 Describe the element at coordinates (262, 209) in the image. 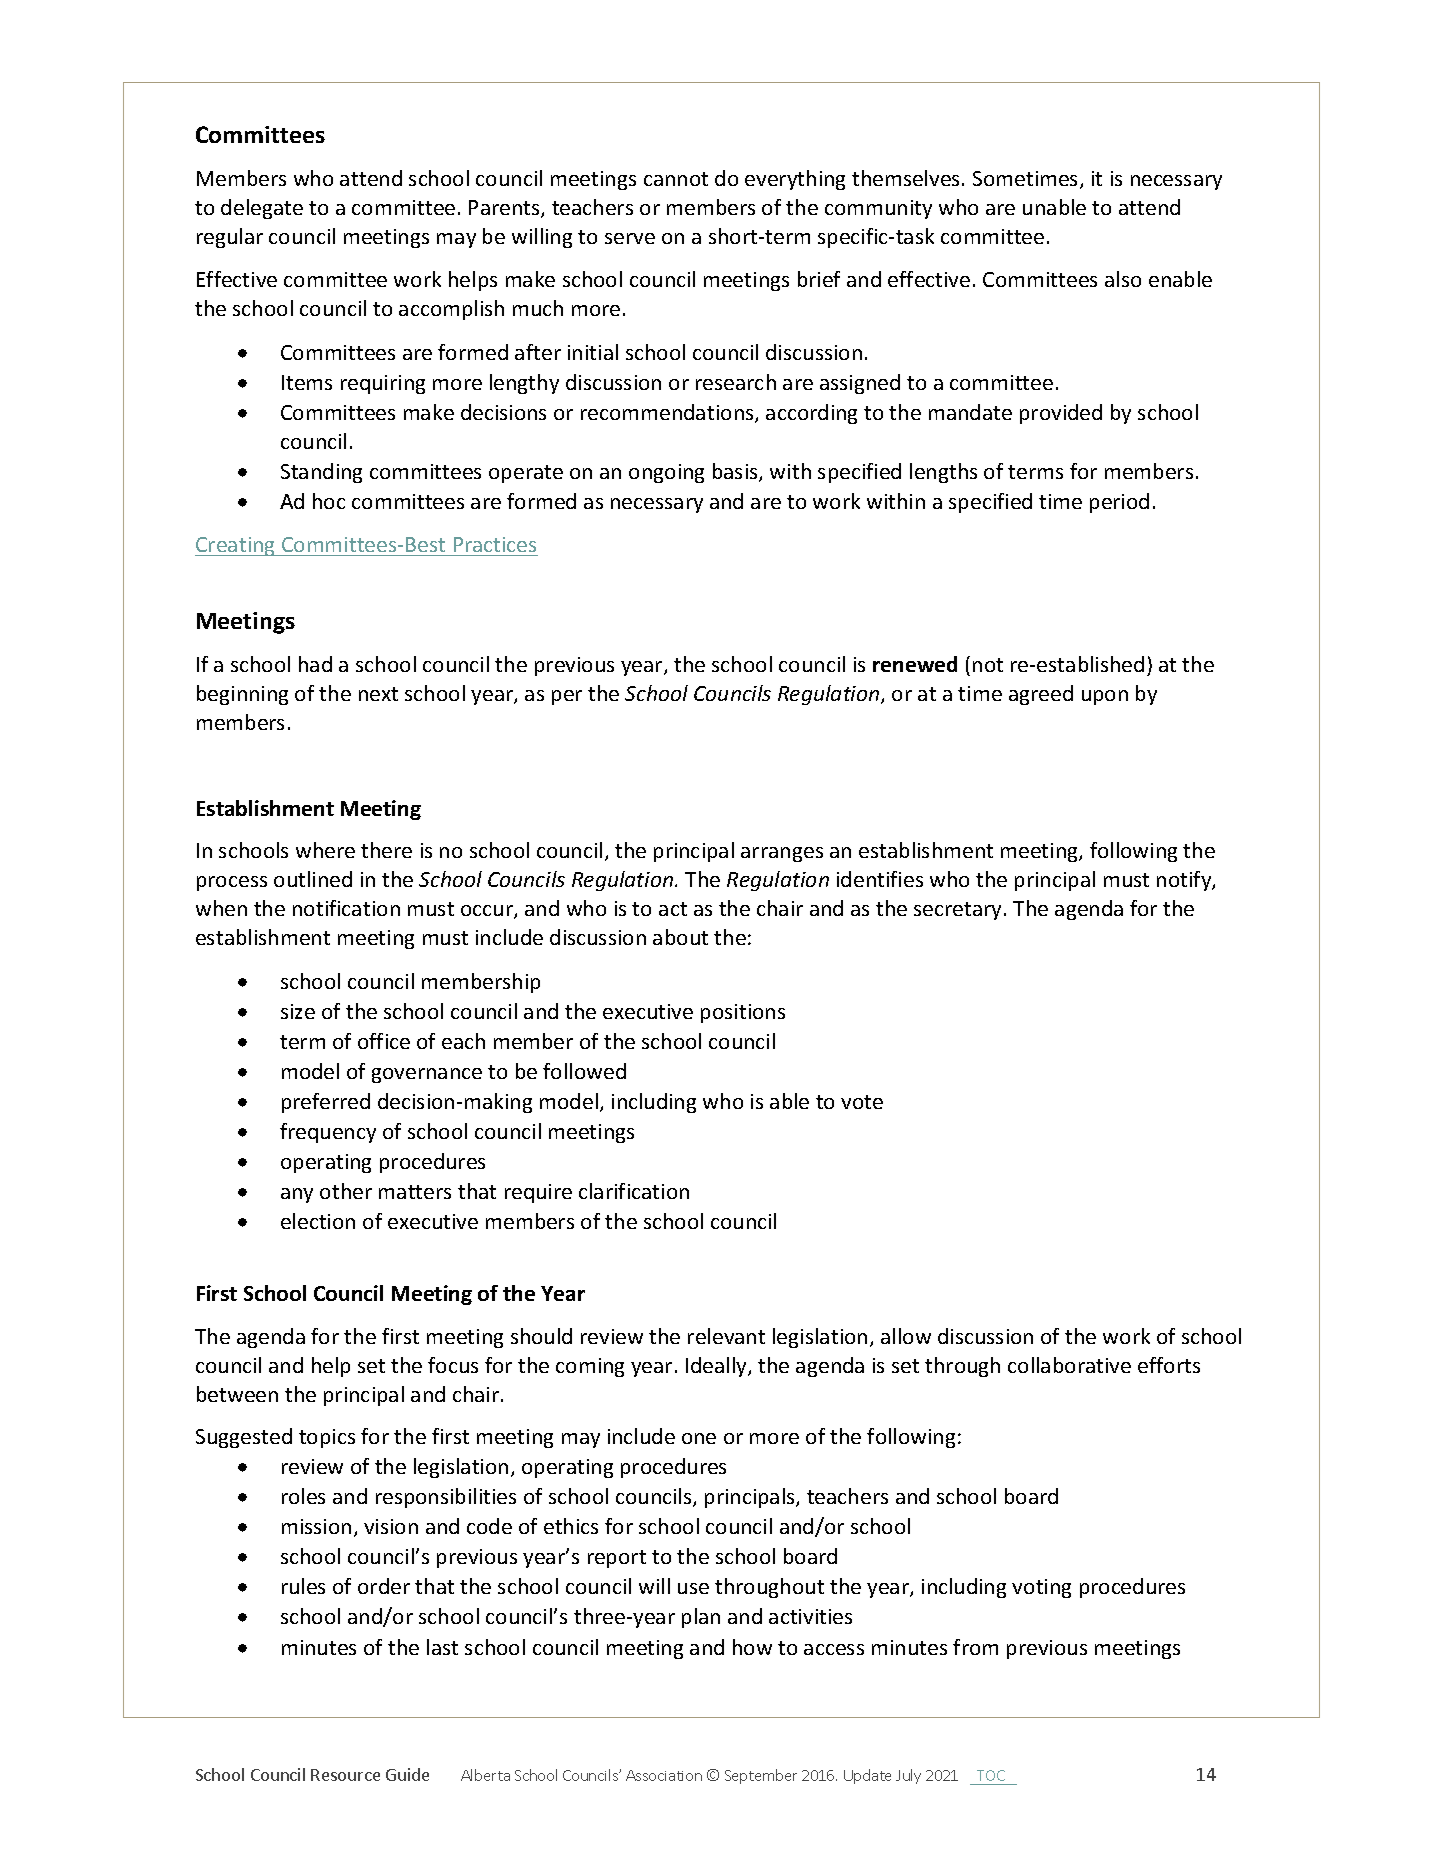

I see `delegate` at that location.
